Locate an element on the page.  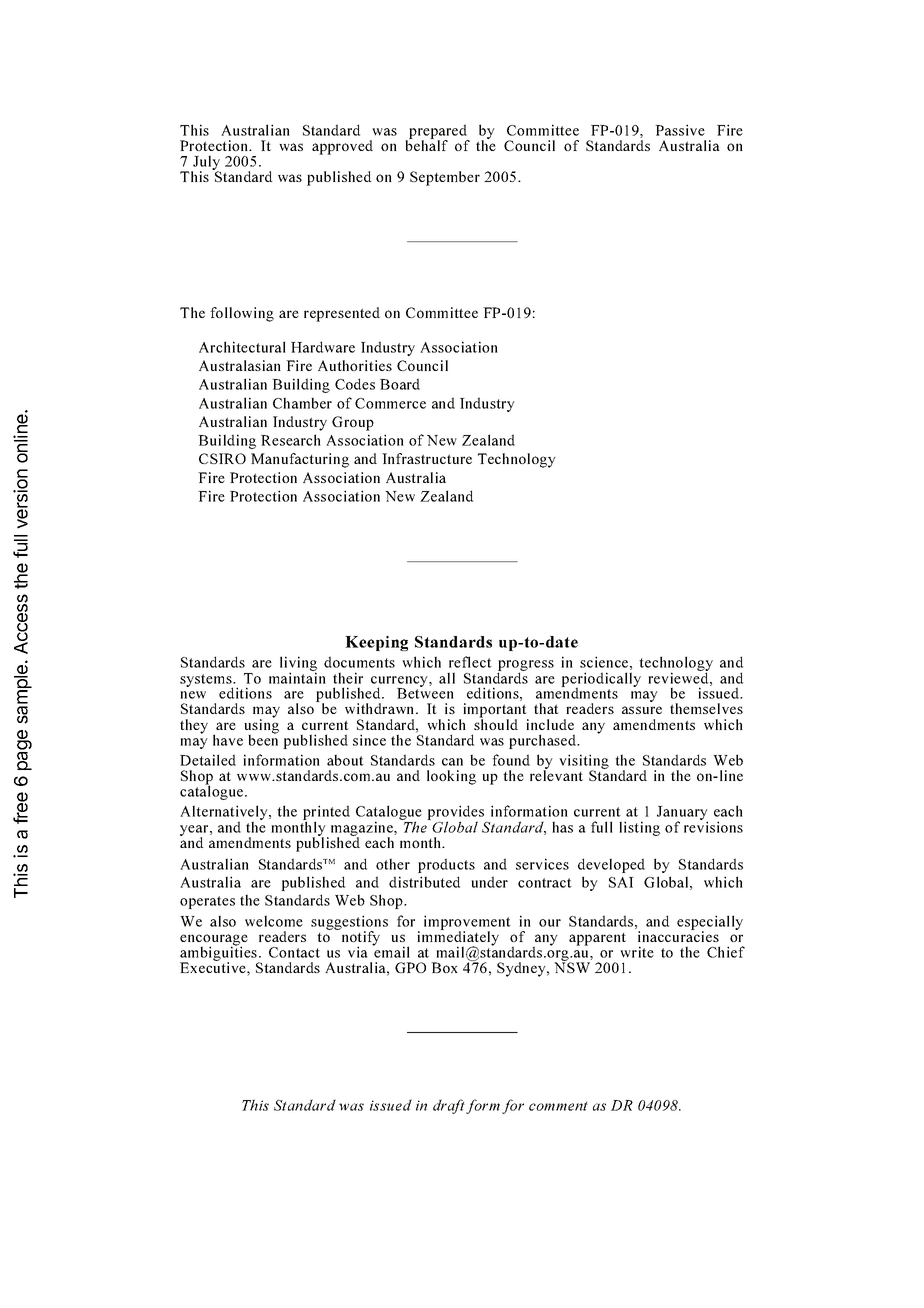
September is located at coordinates (445, 178).
